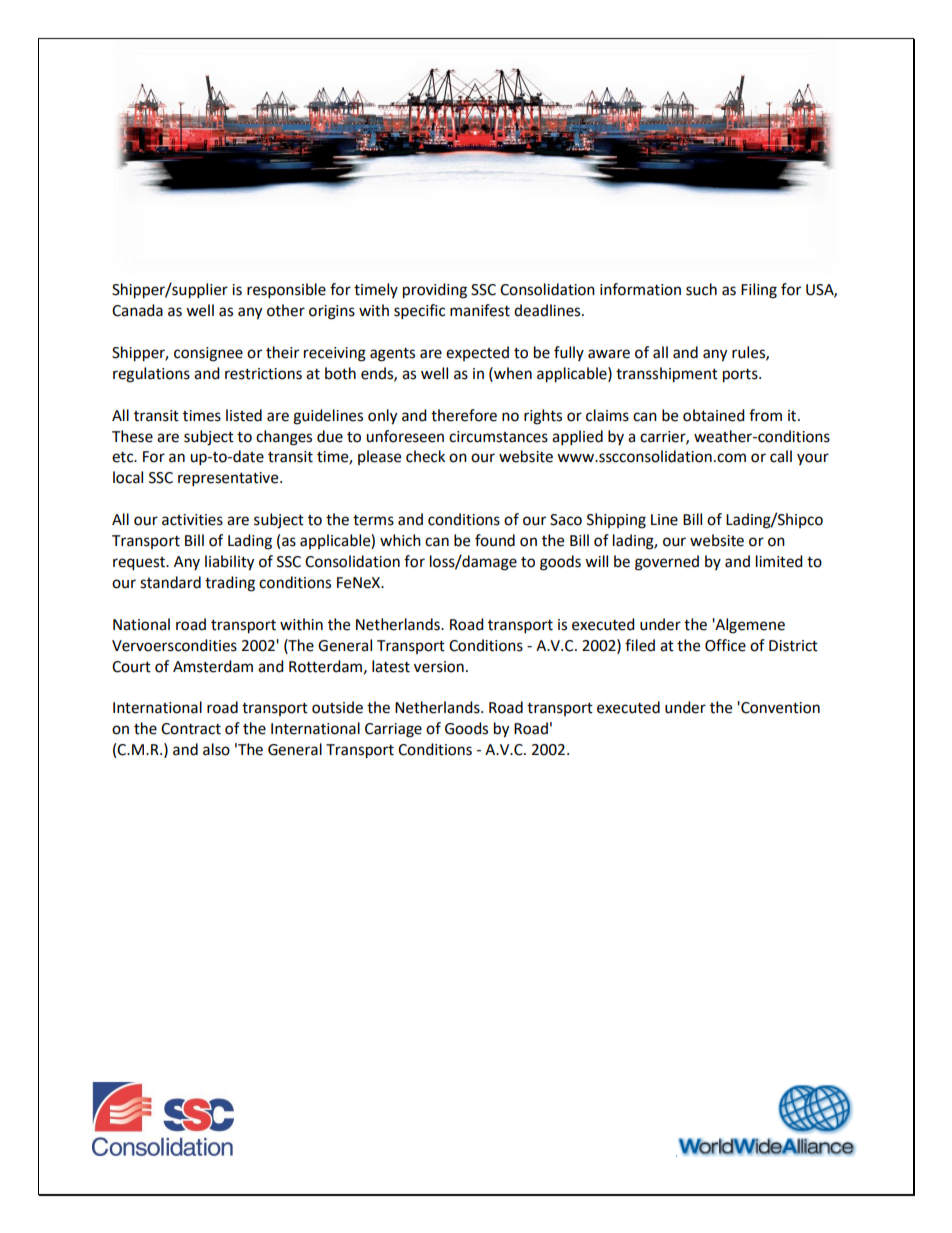 This page has width=952, height=1233. What do you see at coordinates (393, 730) in the page?
I see `Carriage` at bounding box center [393, 730].
